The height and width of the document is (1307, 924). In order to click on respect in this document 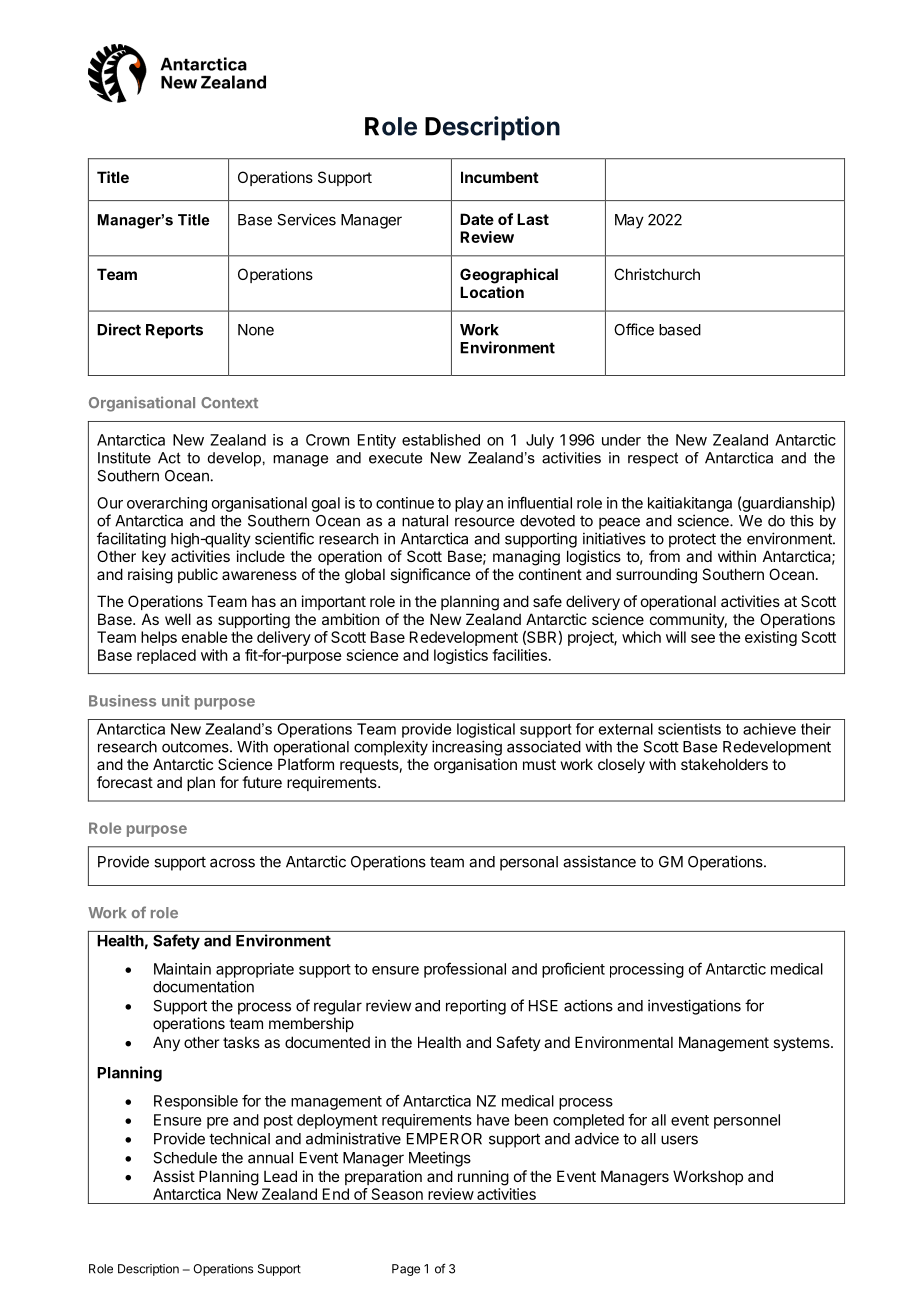, I will do `click(653, 459)`.
